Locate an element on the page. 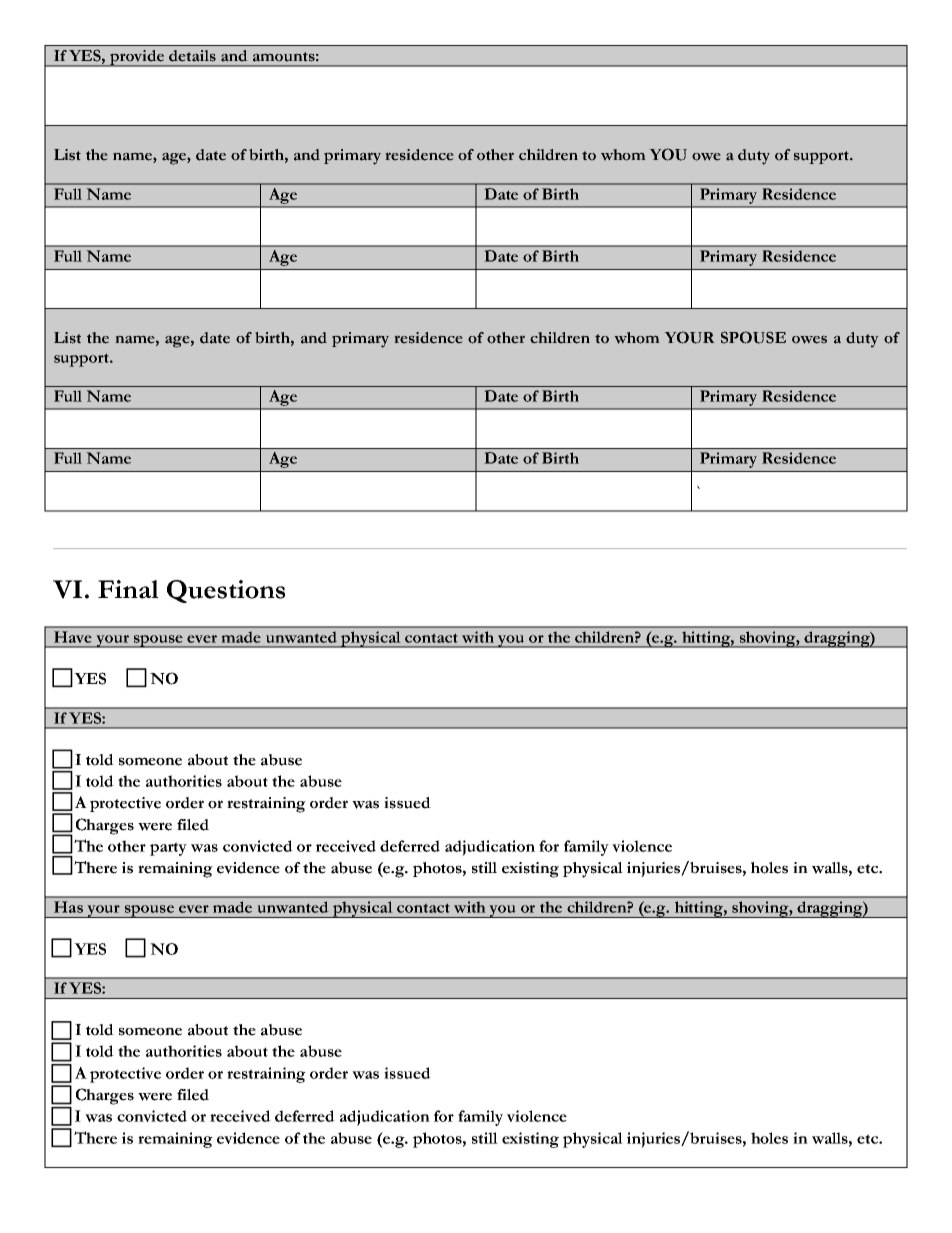 This page has height=1233, width=952. Has is located at coordinates (68, 907).
